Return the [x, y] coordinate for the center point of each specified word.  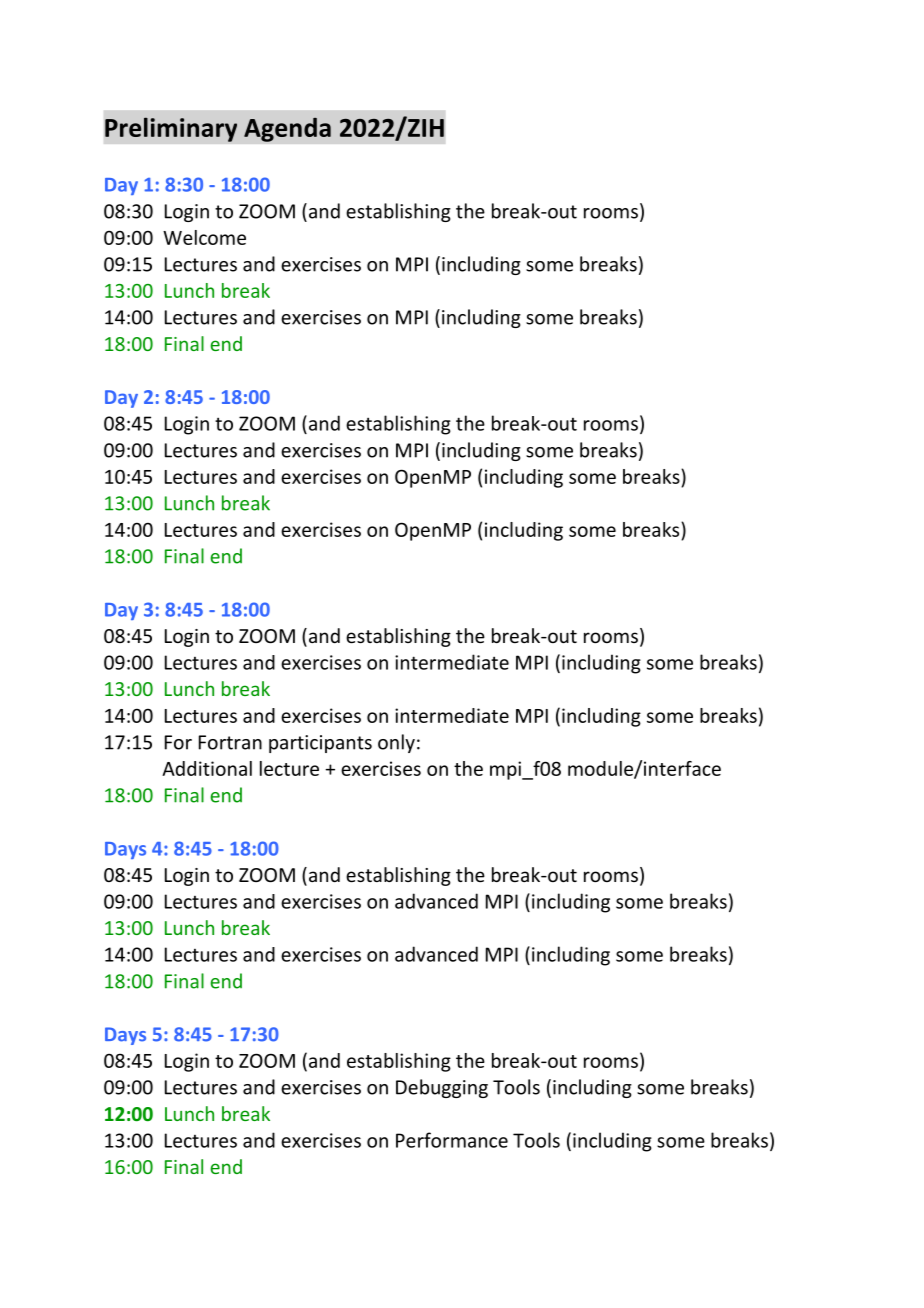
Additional [207, 768]
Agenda [287, 129]
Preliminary [171, 129]
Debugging [442, 1088]
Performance [452, 1140]
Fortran [230, 742]
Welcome [204, 237]
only [396, 743]
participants [320, 744]
